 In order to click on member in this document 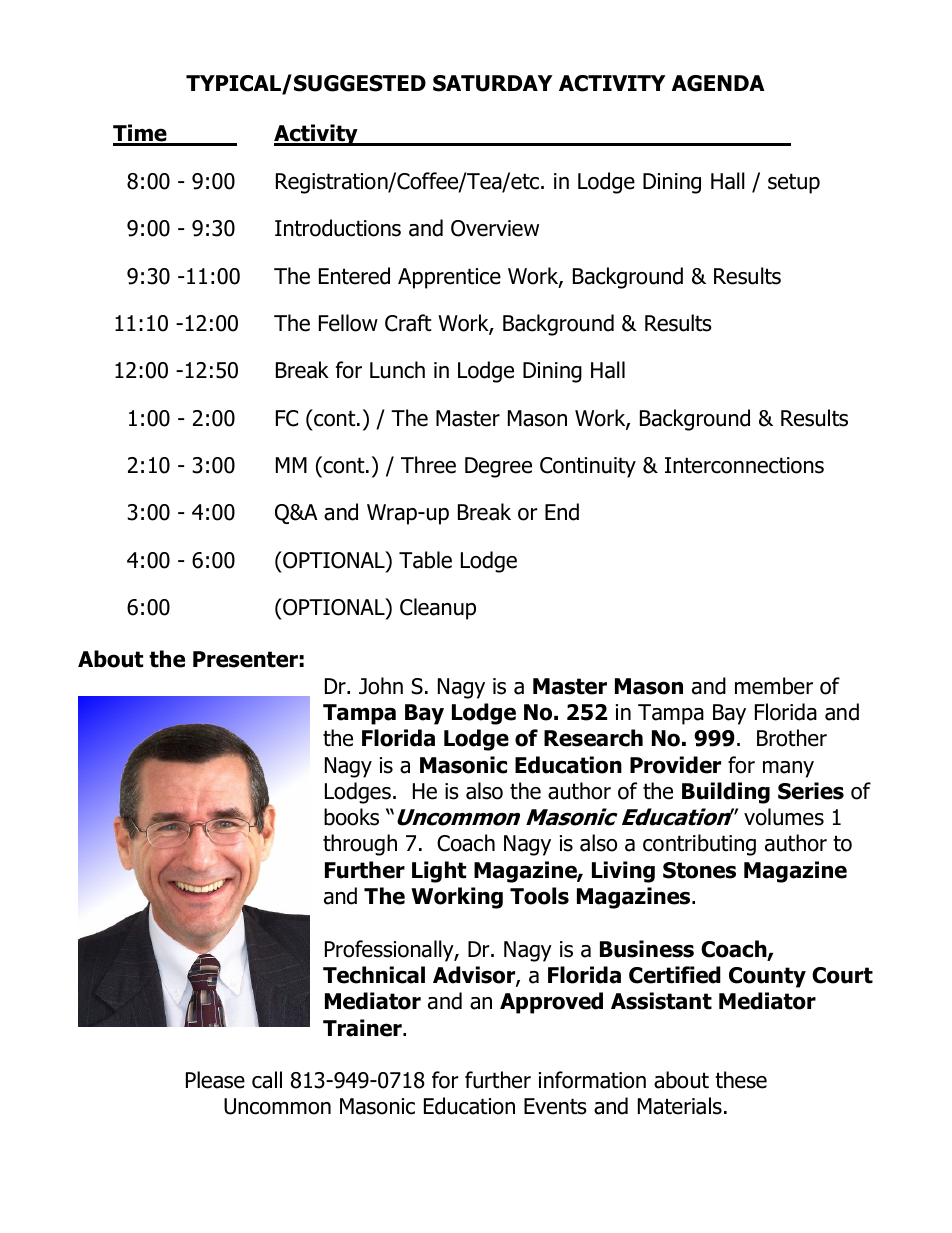, I will do `click(774, 686)`.
